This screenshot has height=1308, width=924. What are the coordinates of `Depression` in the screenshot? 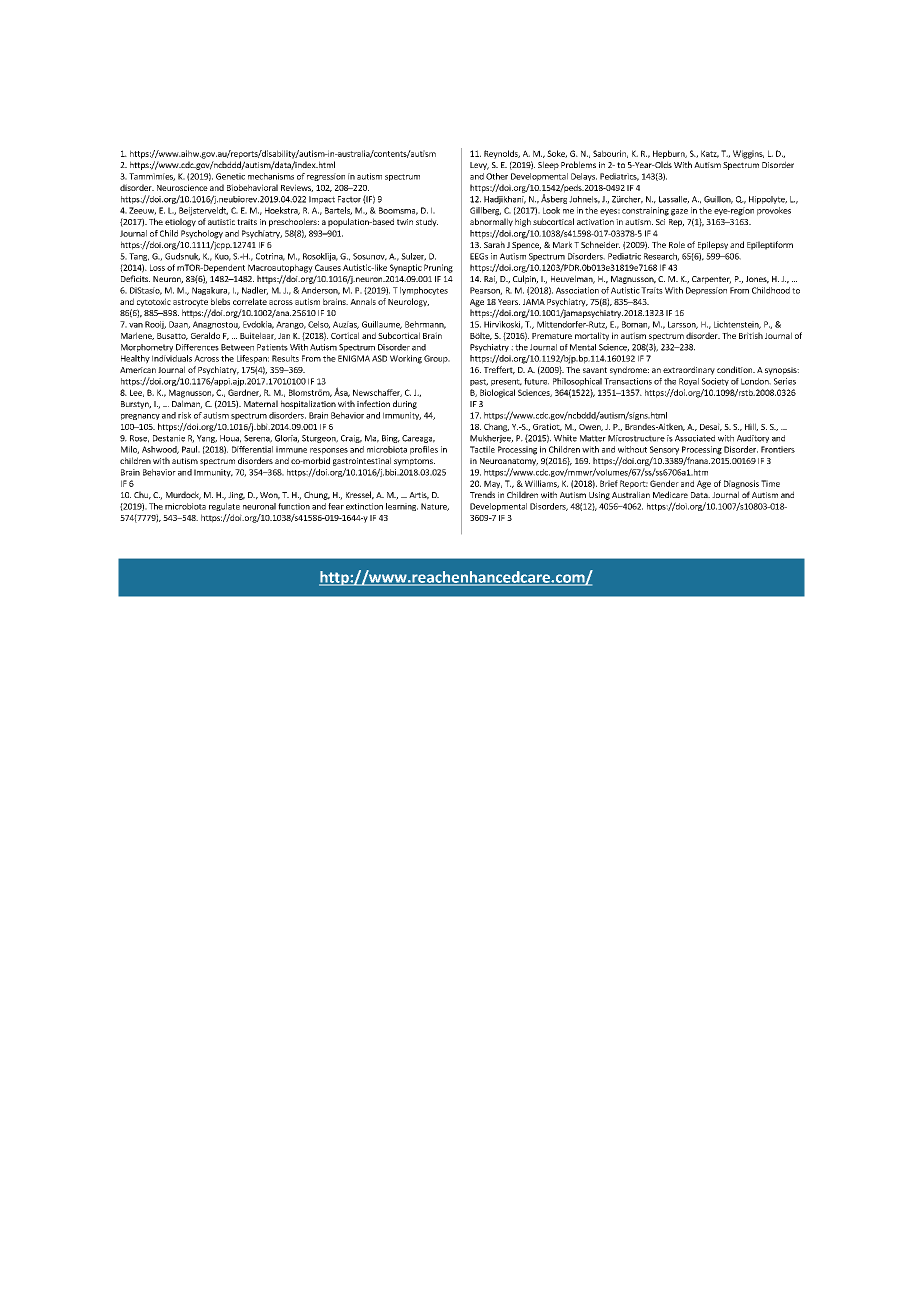 It's located at (706, 291).
